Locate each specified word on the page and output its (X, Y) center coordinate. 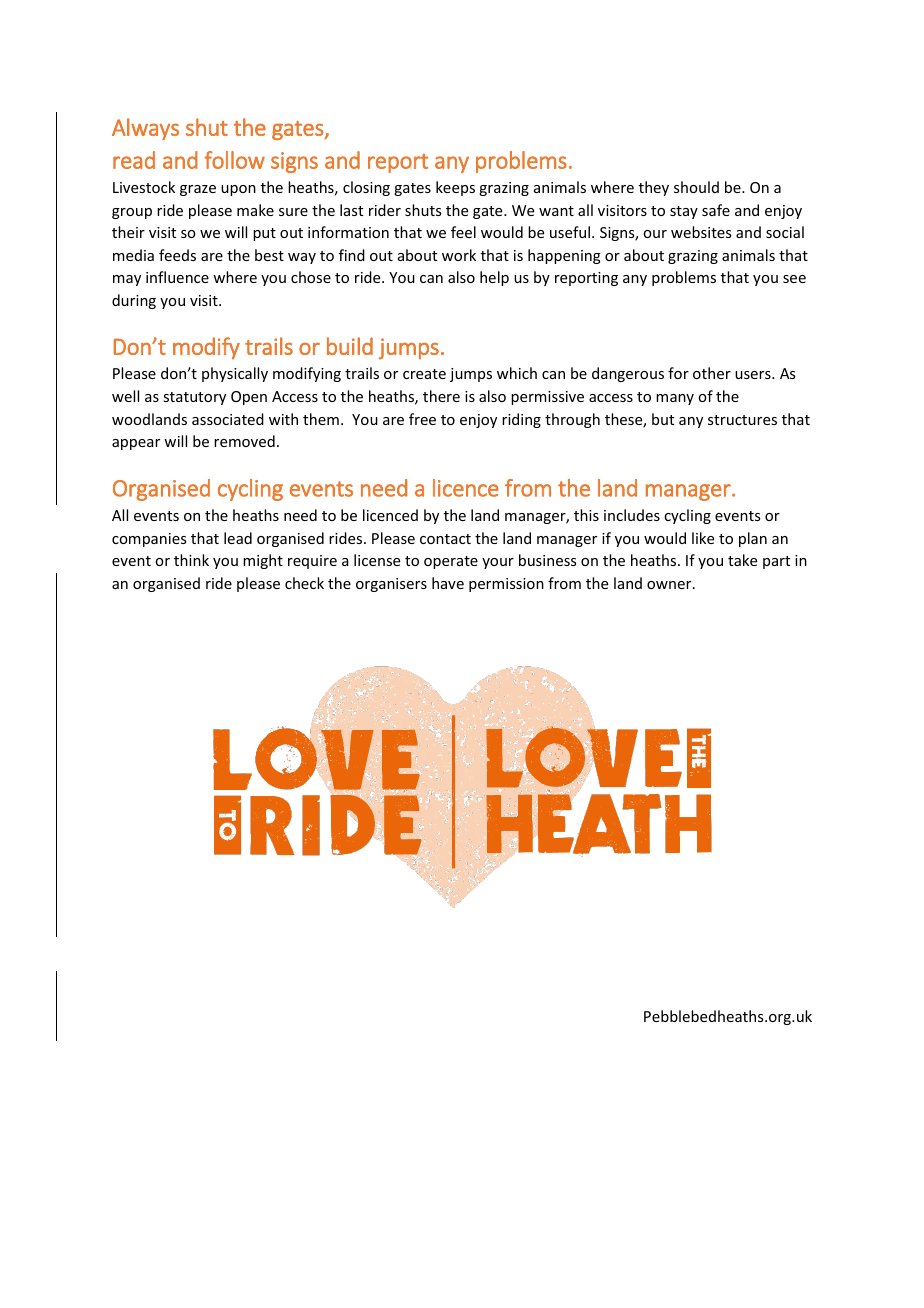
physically (235, 374)
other (712, 373)
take (742, 560)
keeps (455, 188)
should (696, 187)
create (424, 374)
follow (234, 160)
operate (451, 562)
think (191, 560)
